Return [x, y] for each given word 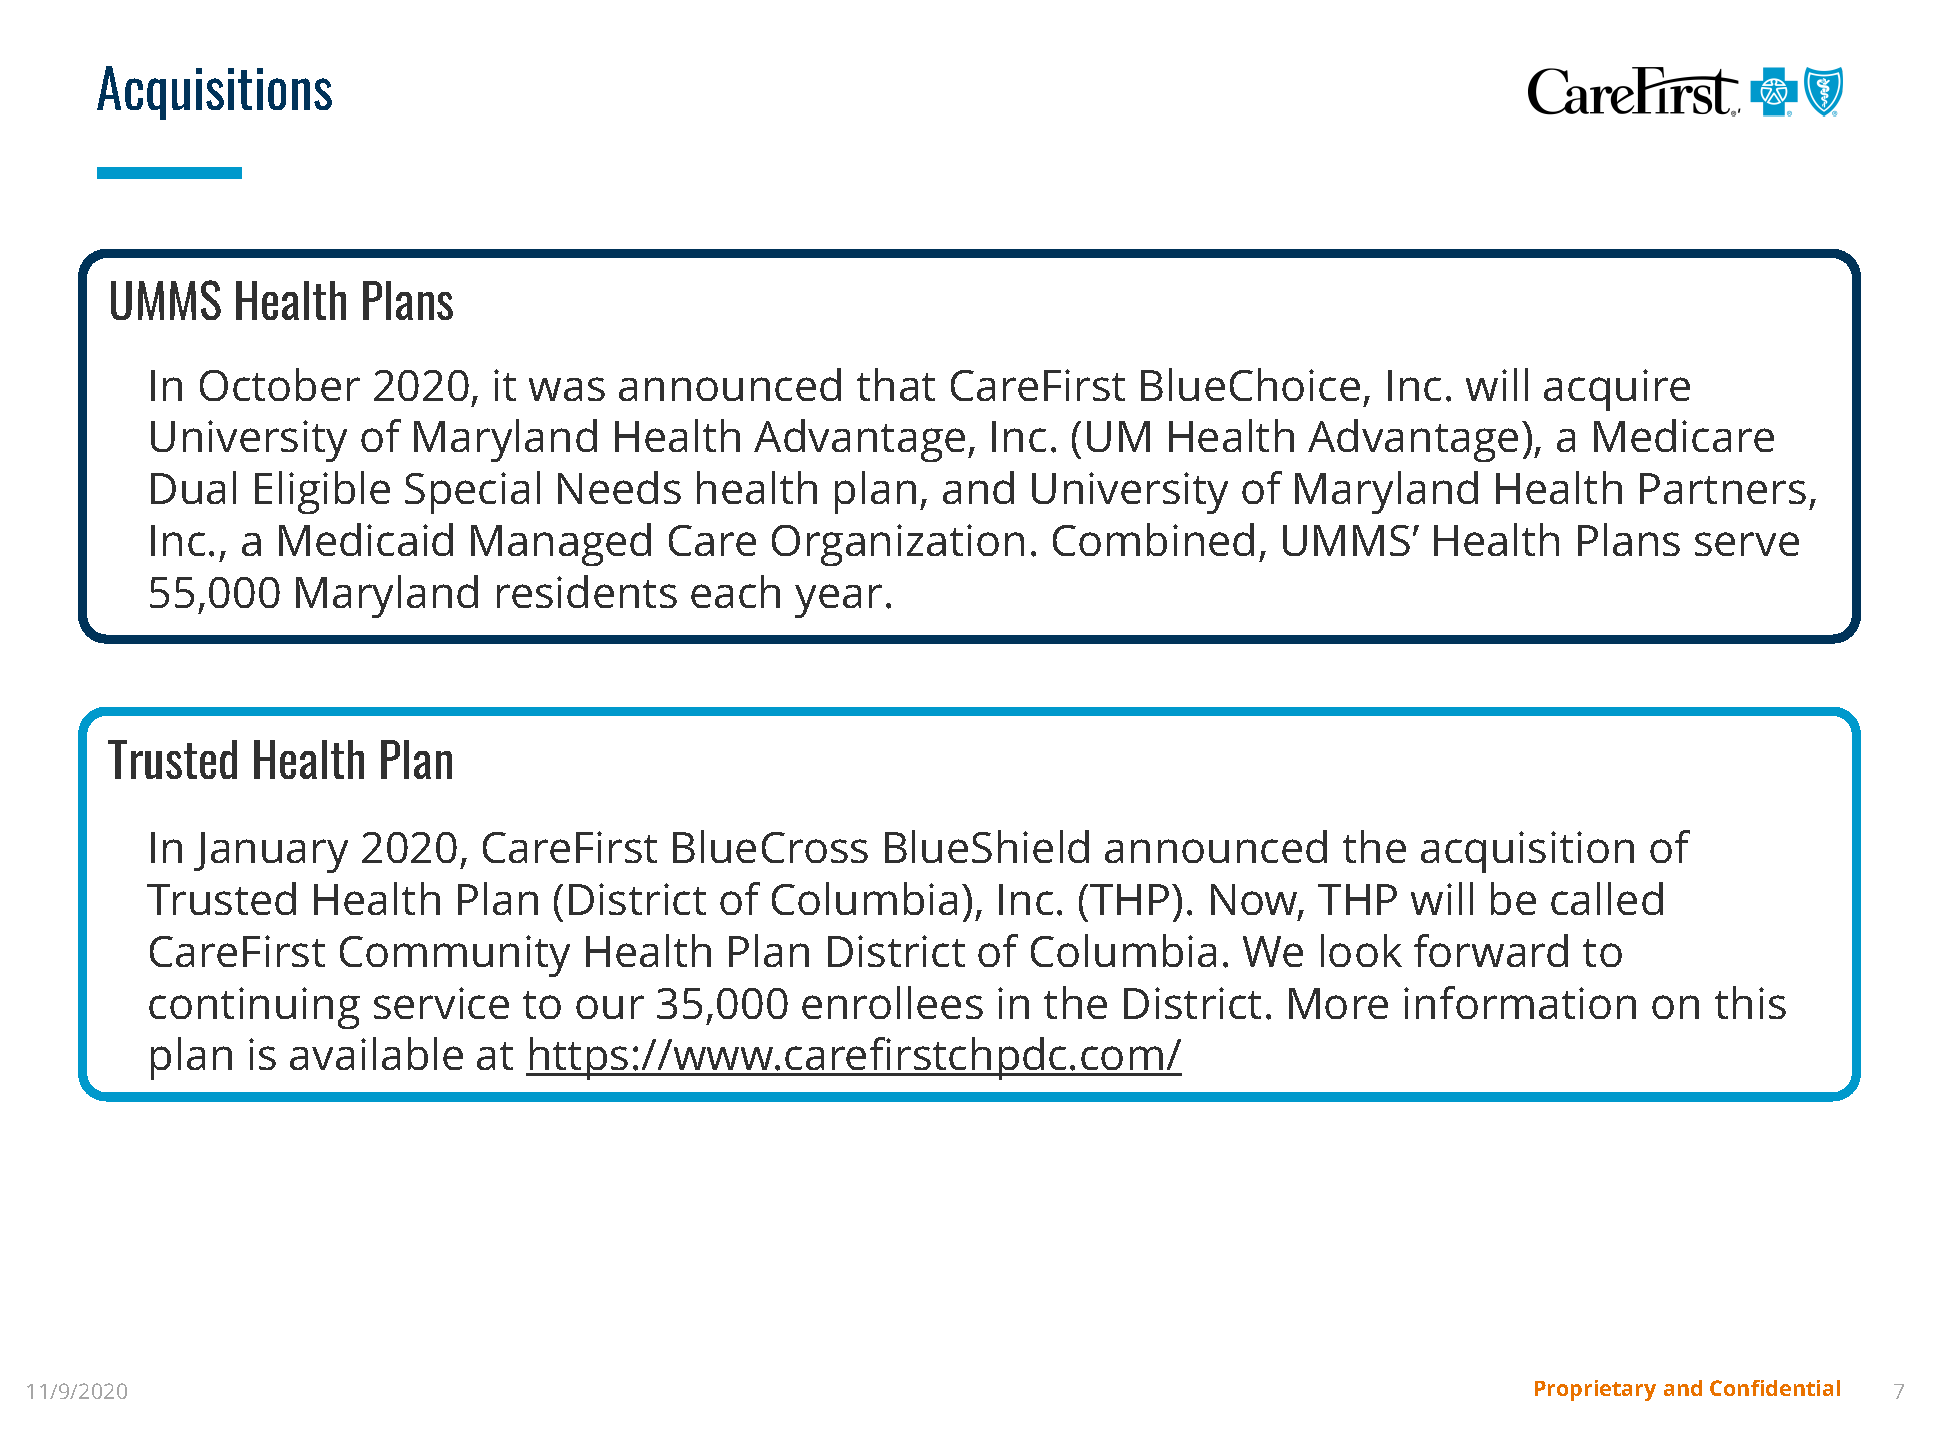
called [1607, 898]
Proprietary [1595, 1390]
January [271, 852]
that [896, 384]
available [376, 1053]
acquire [1617, 390]
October [280, 384]
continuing [254, 1008]
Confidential [1775, 1388]
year [838, 601]
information [1520, 1002]
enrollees [892, 1002]
